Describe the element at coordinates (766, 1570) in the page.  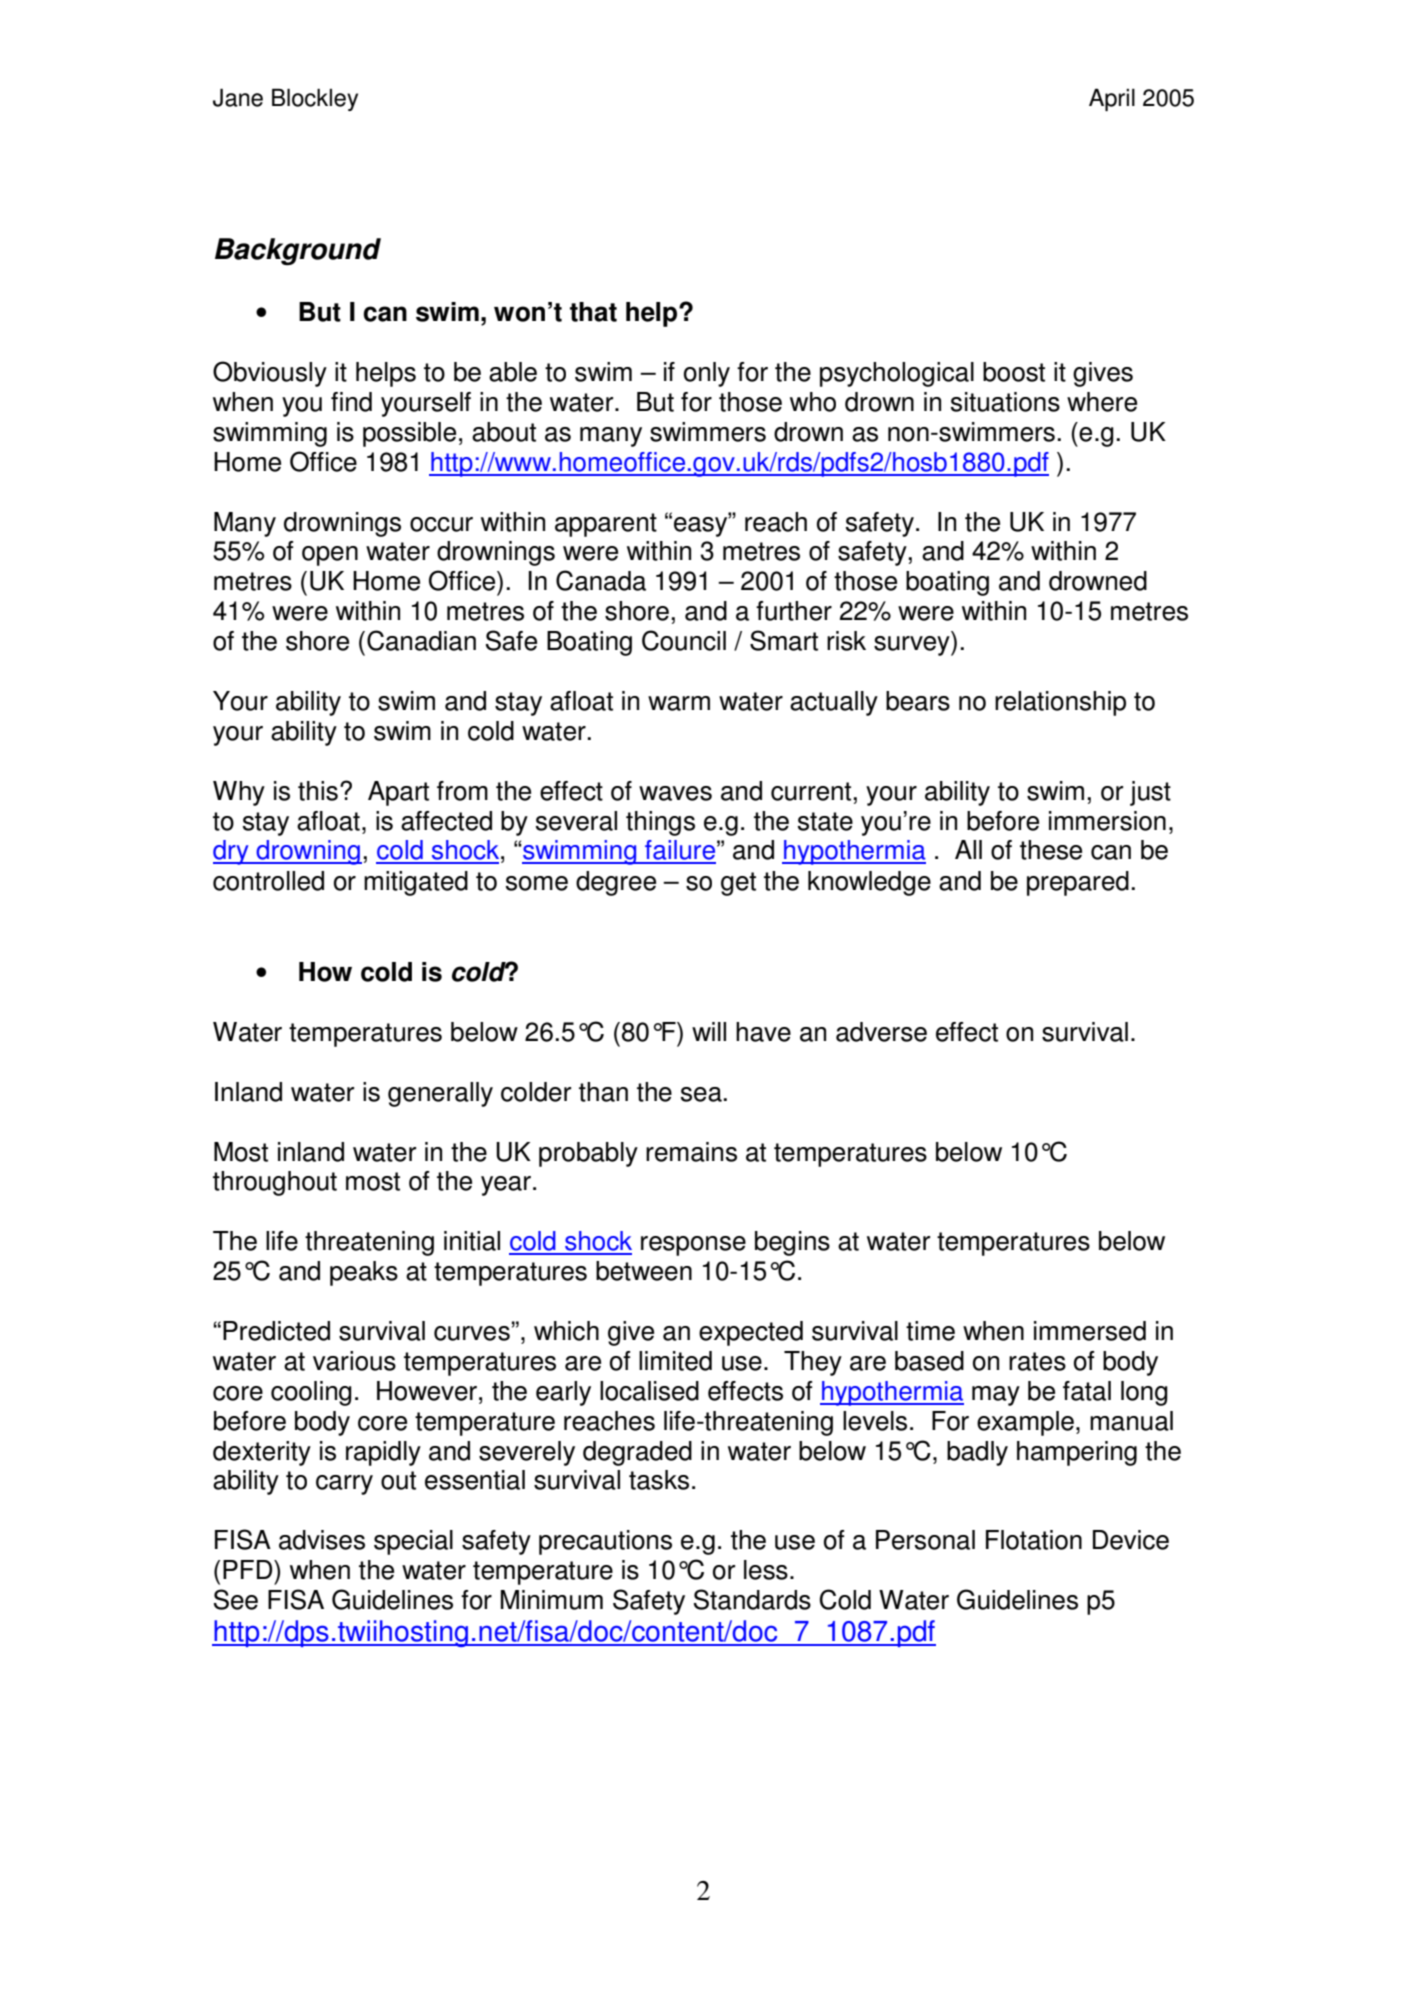
I see `less` at that location.
